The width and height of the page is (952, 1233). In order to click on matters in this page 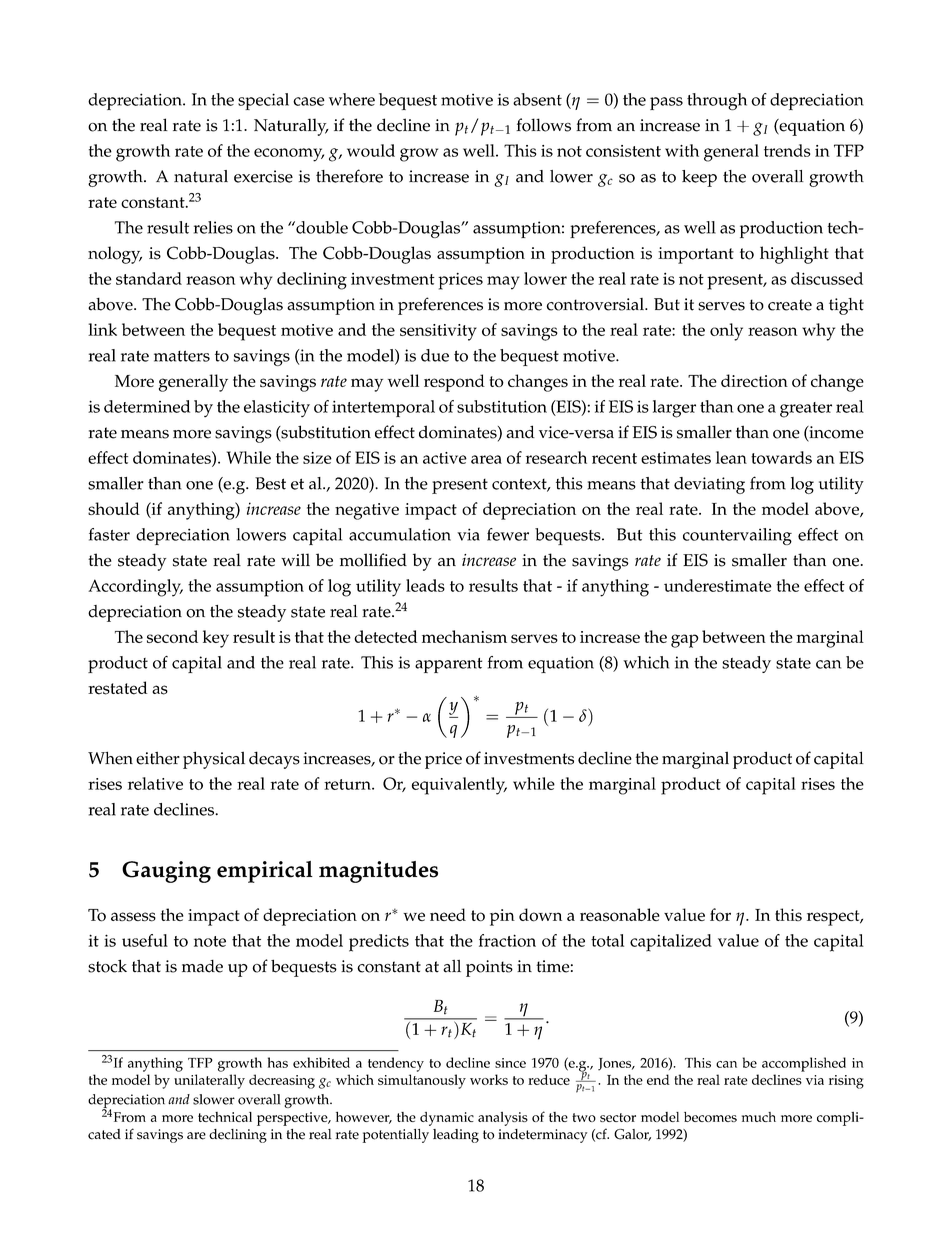, I will do `click(182, 356)`.
